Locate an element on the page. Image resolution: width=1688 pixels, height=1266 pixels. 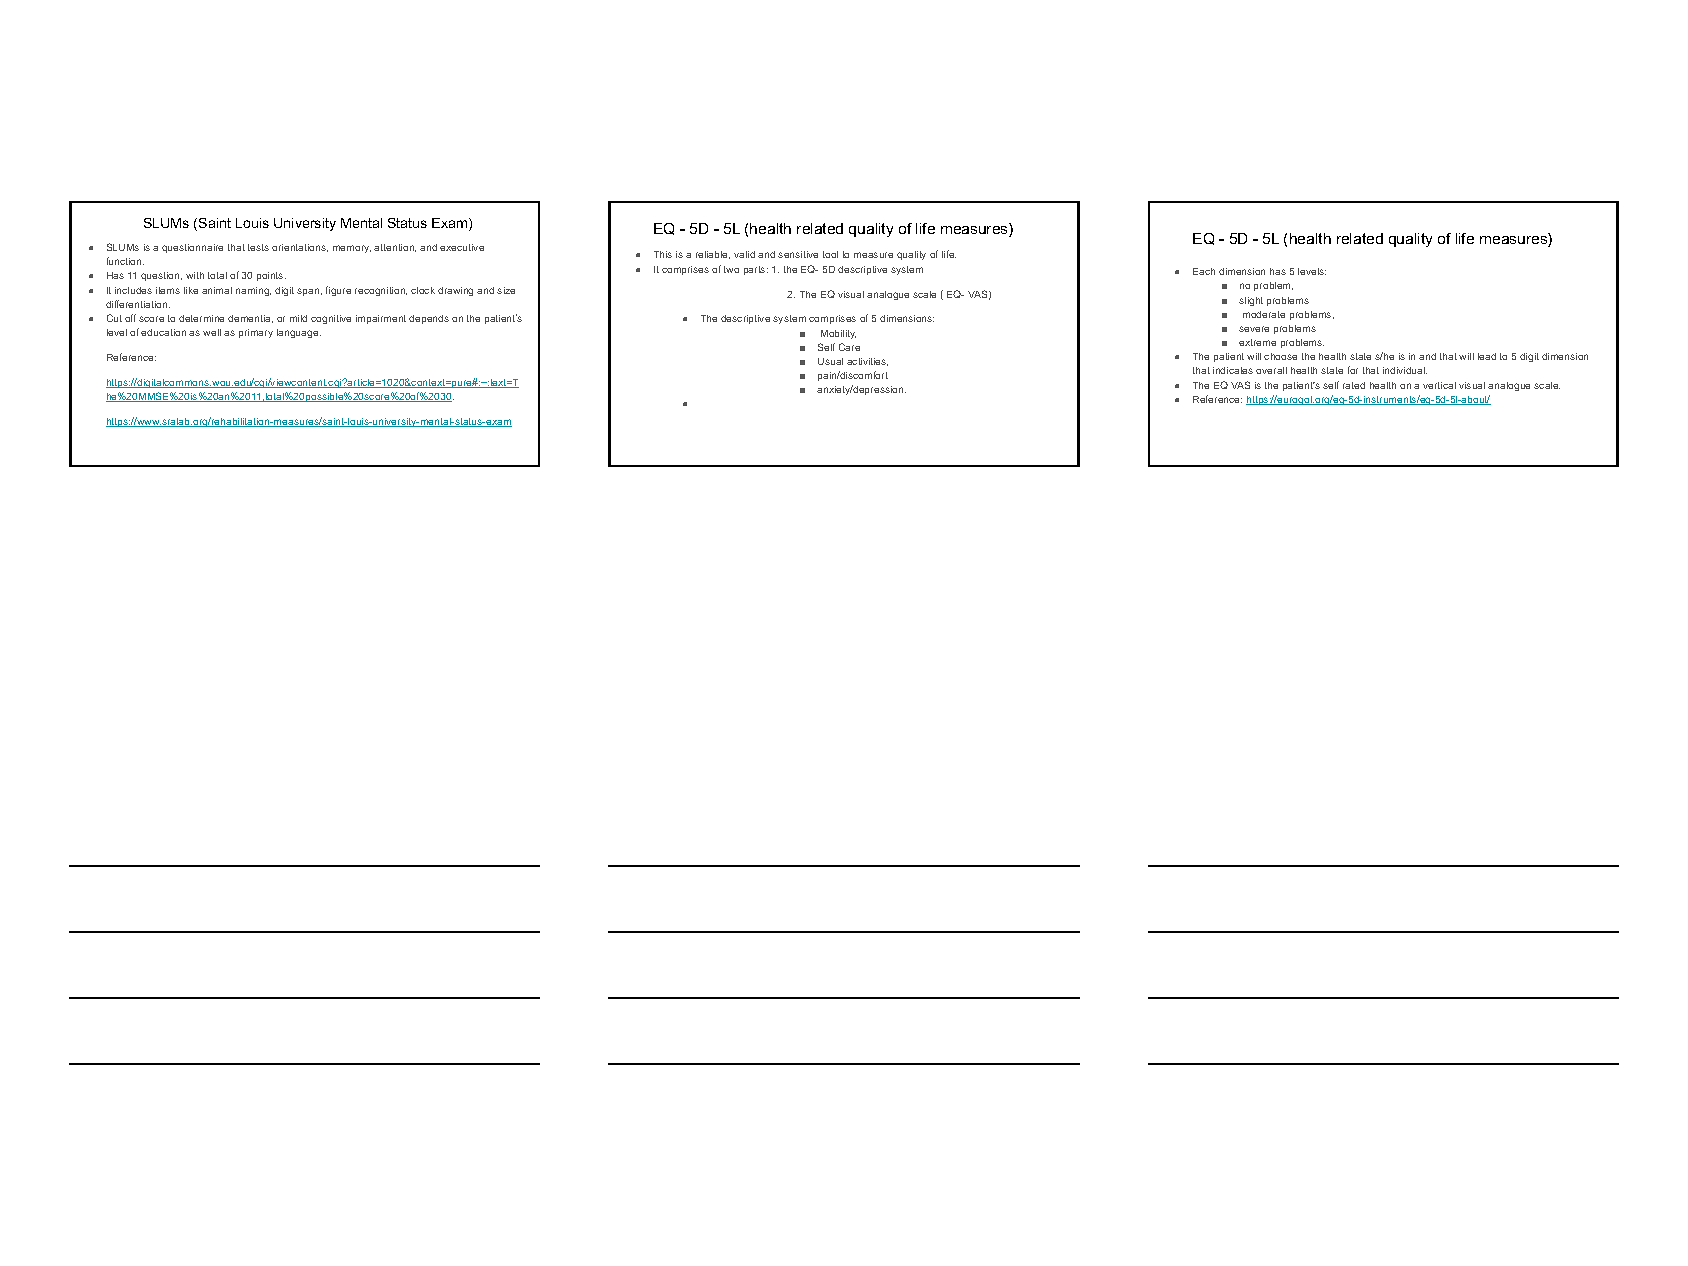
mild is located at coordinates (298, 318).
